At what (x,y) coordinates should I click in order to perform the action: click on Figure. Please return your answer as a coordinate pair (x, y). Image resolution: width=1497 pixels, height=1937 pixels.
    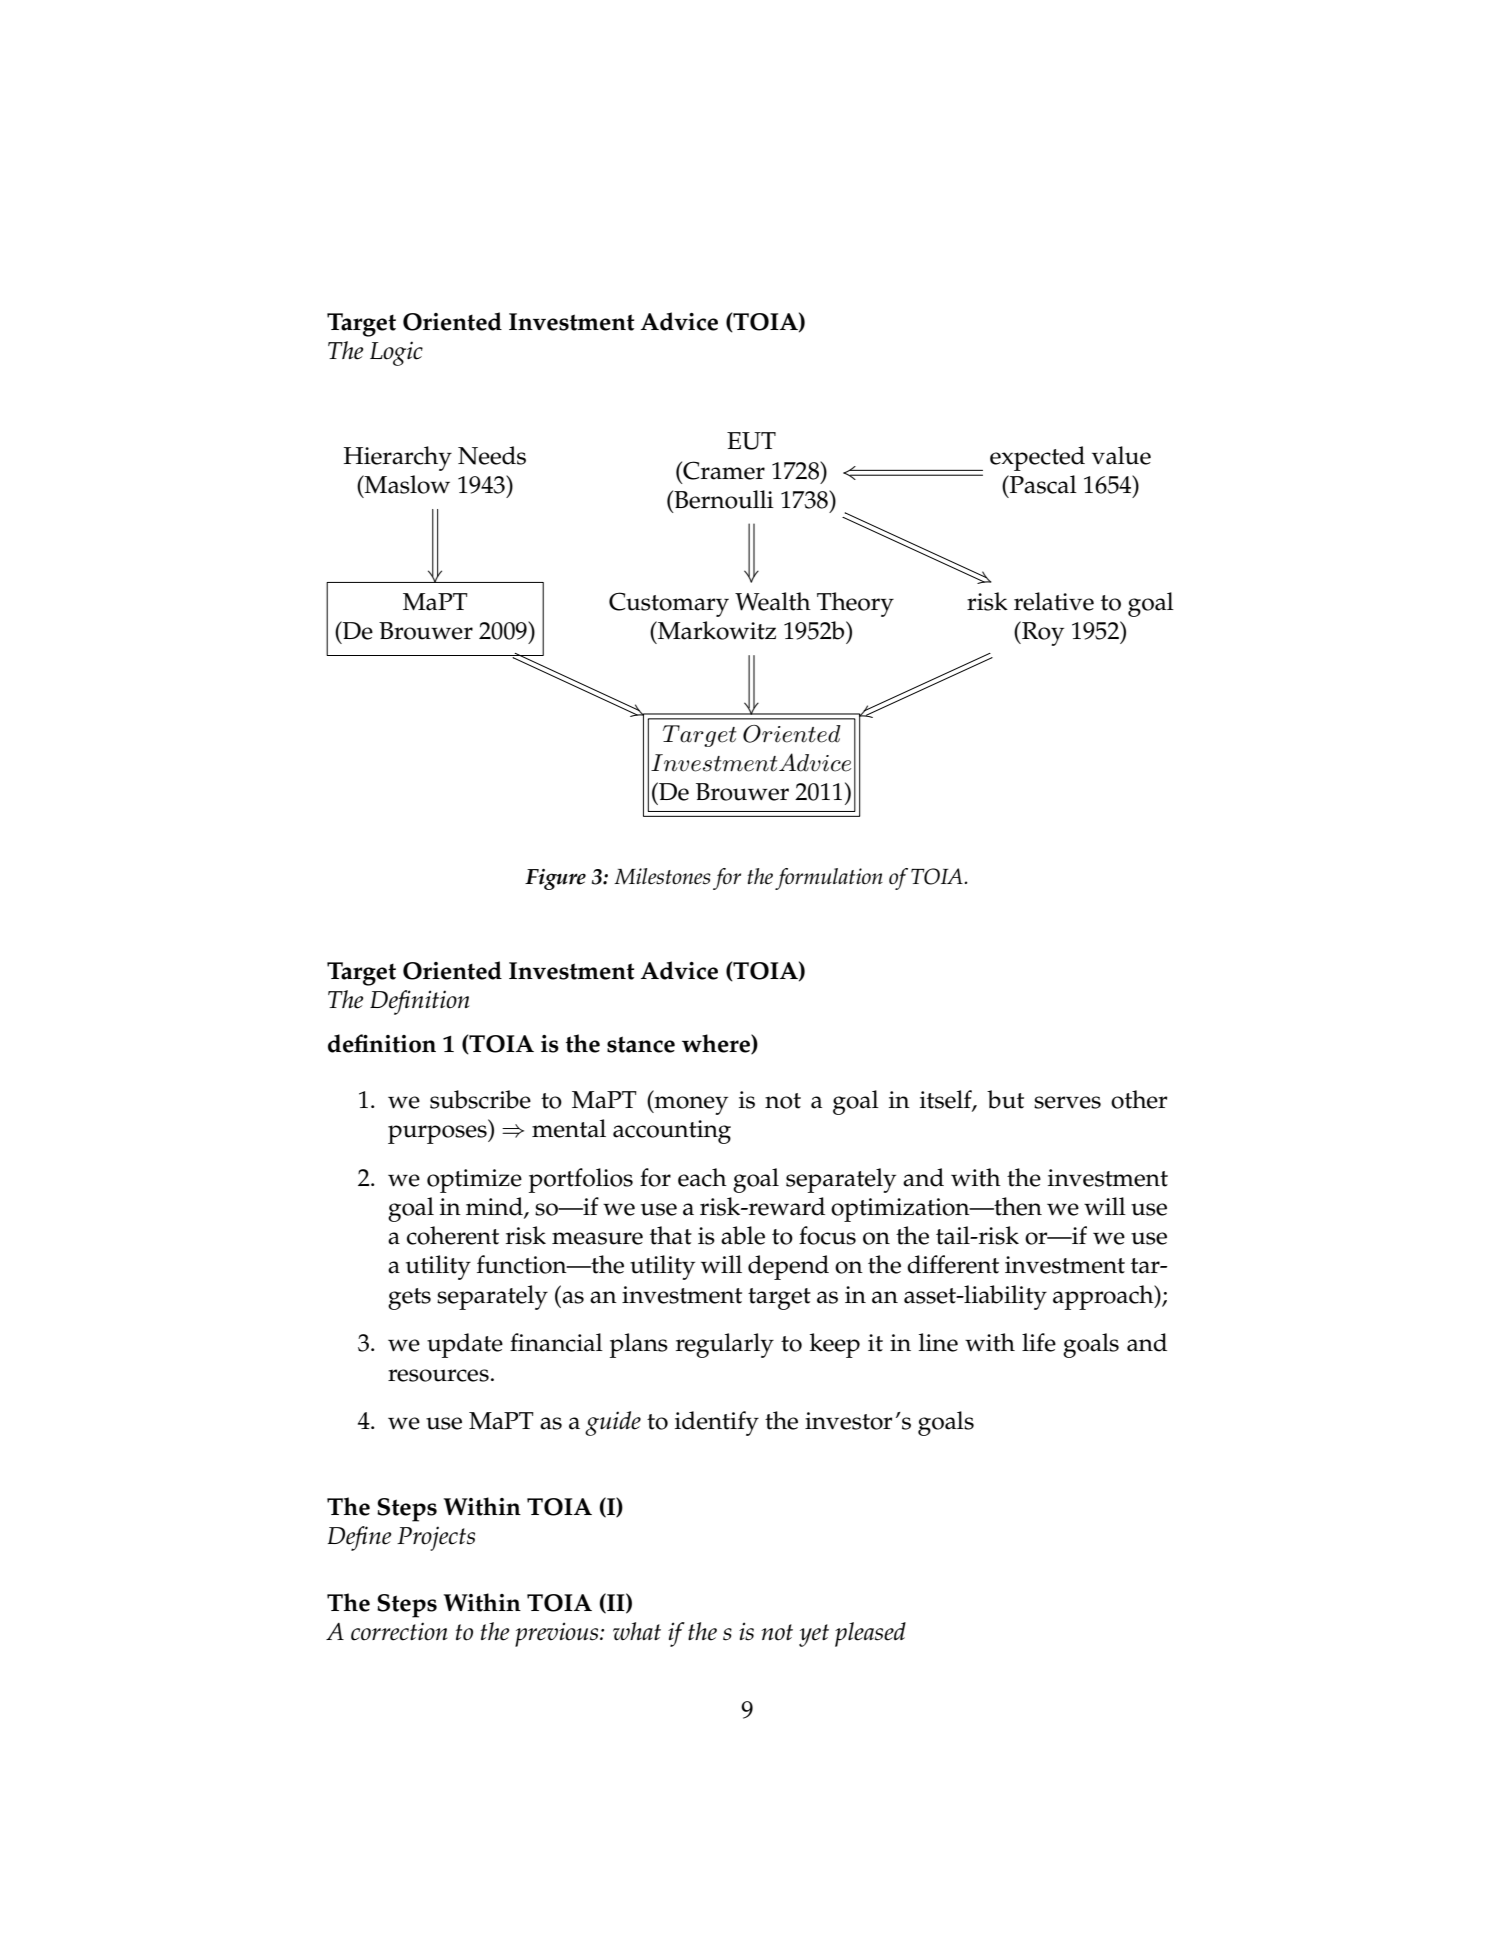
    Looking at the image, I should click on (555, 879).
